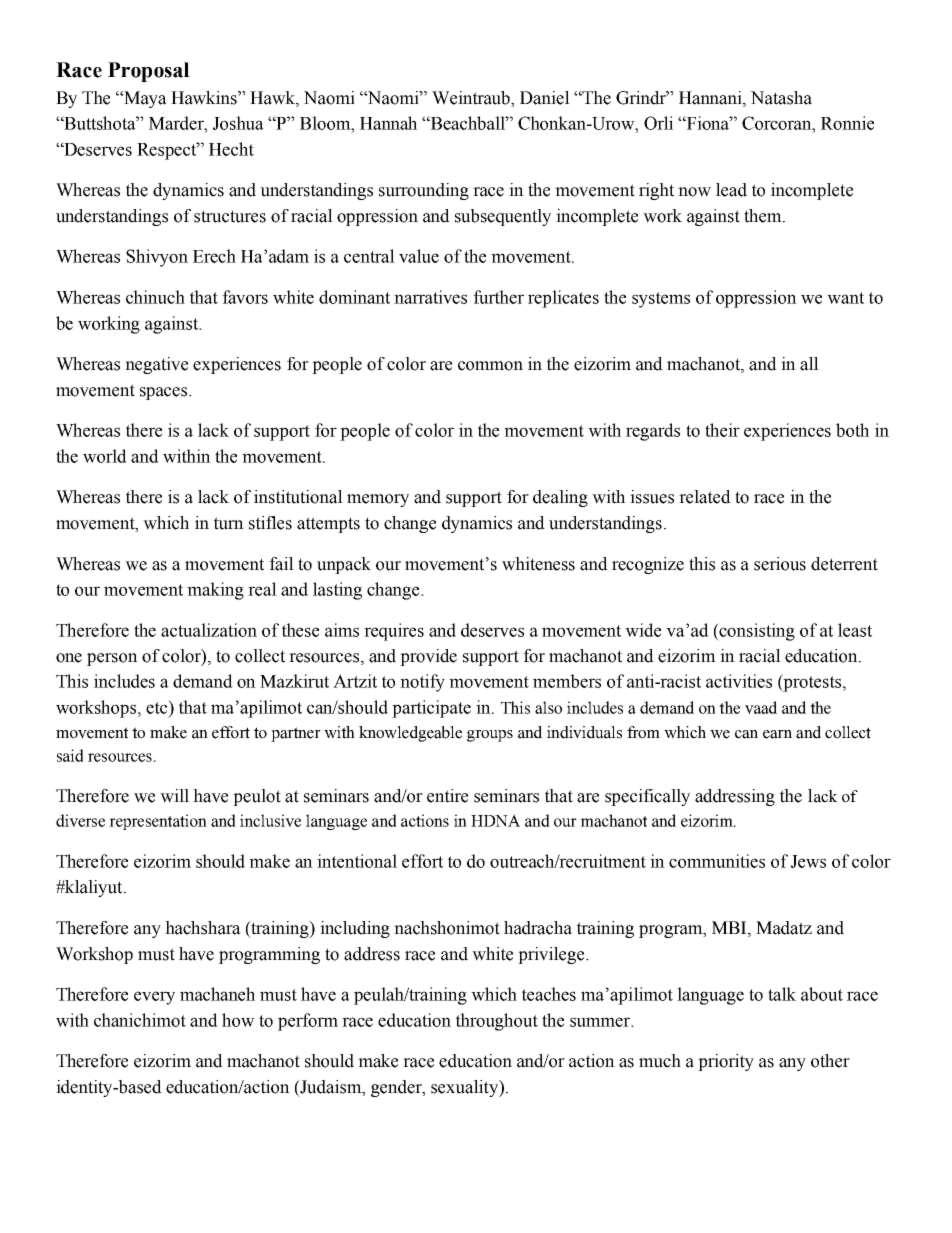 The height and width of the screenshot is (1233, 952). I want to click on negative, so click(156, 365).
